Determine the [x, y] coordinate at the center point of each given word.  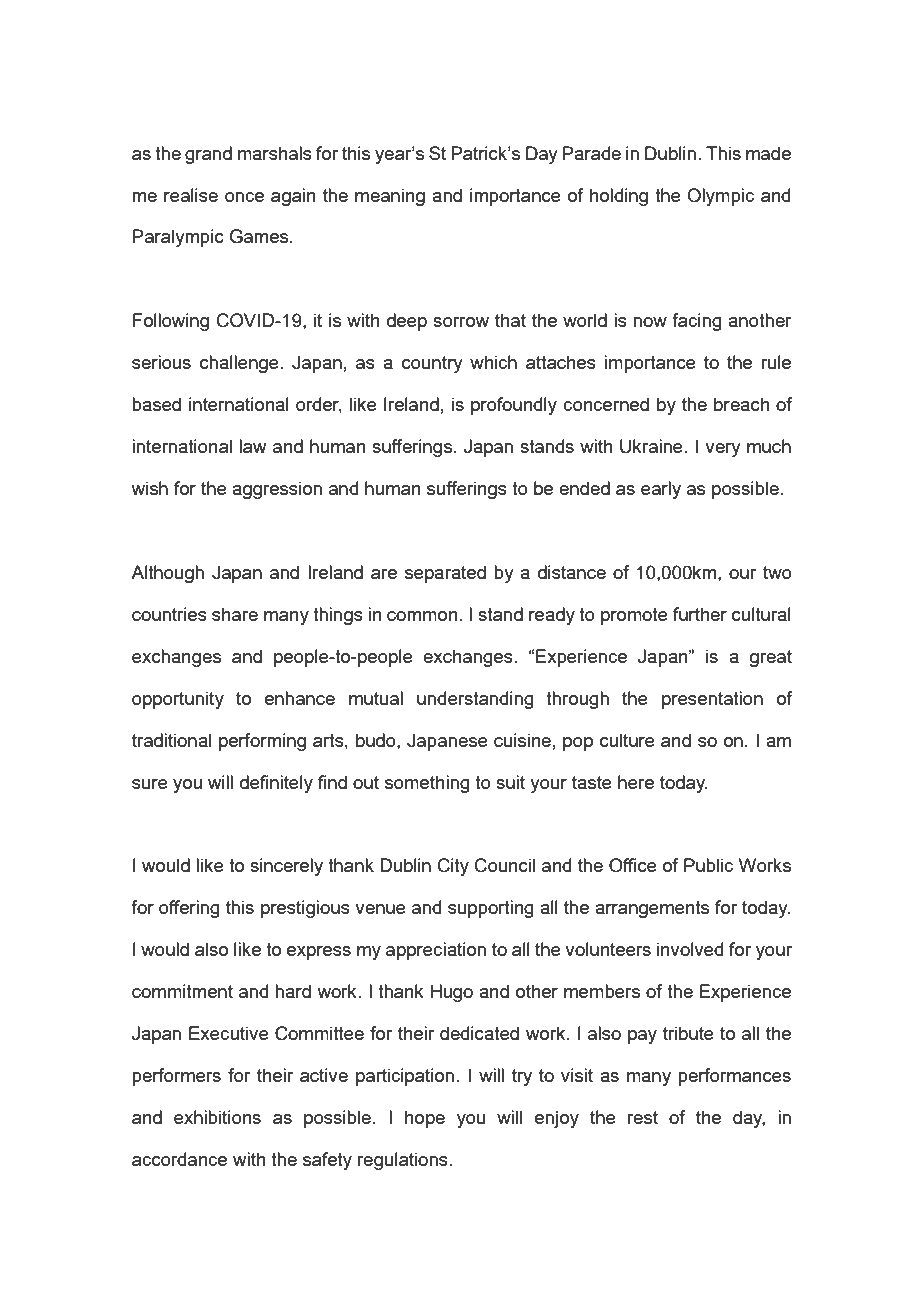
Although [167, 574]
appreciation [436, 951]
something [427, 784]
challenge [240, 364]
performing [262, 742]
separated [445, 574]
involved [690, 949]
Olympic [720, 197]
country [432, 364]
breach [742, 404]
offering [189, 909]
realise [191, 195]
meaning [390, 197]
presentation [712, 700]
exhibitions [217, 1117]
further [700, 614]
